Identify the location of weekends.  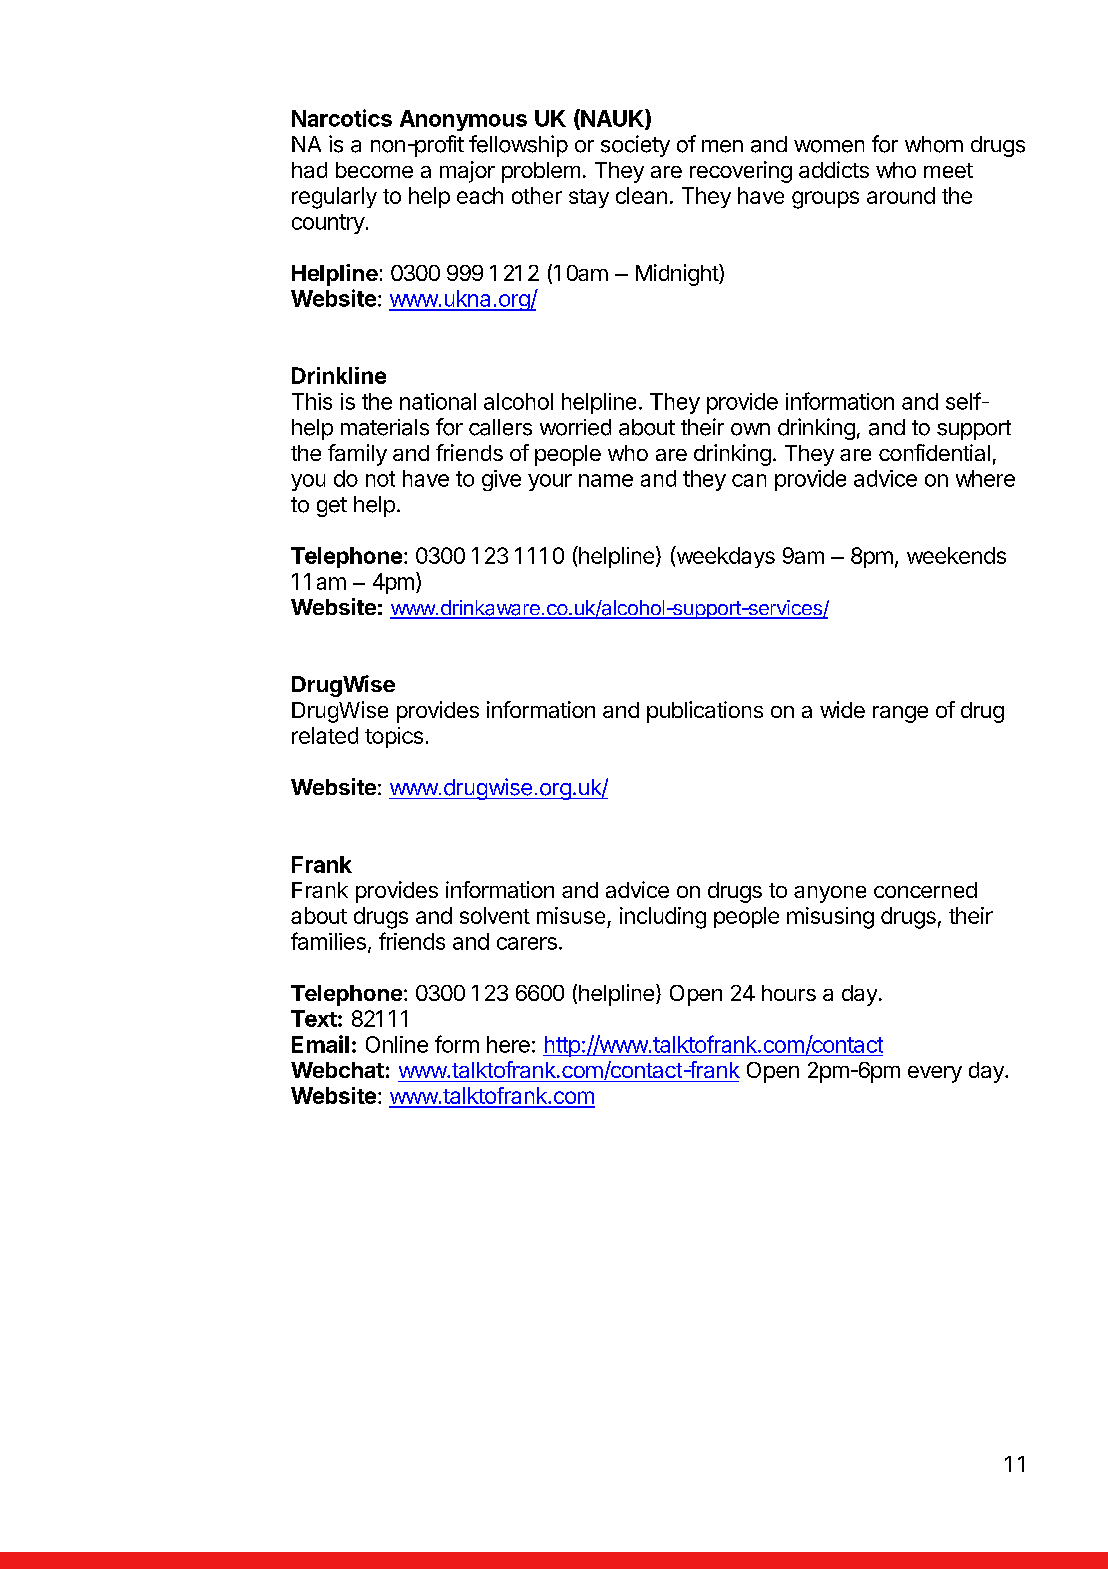
(956, 555).
